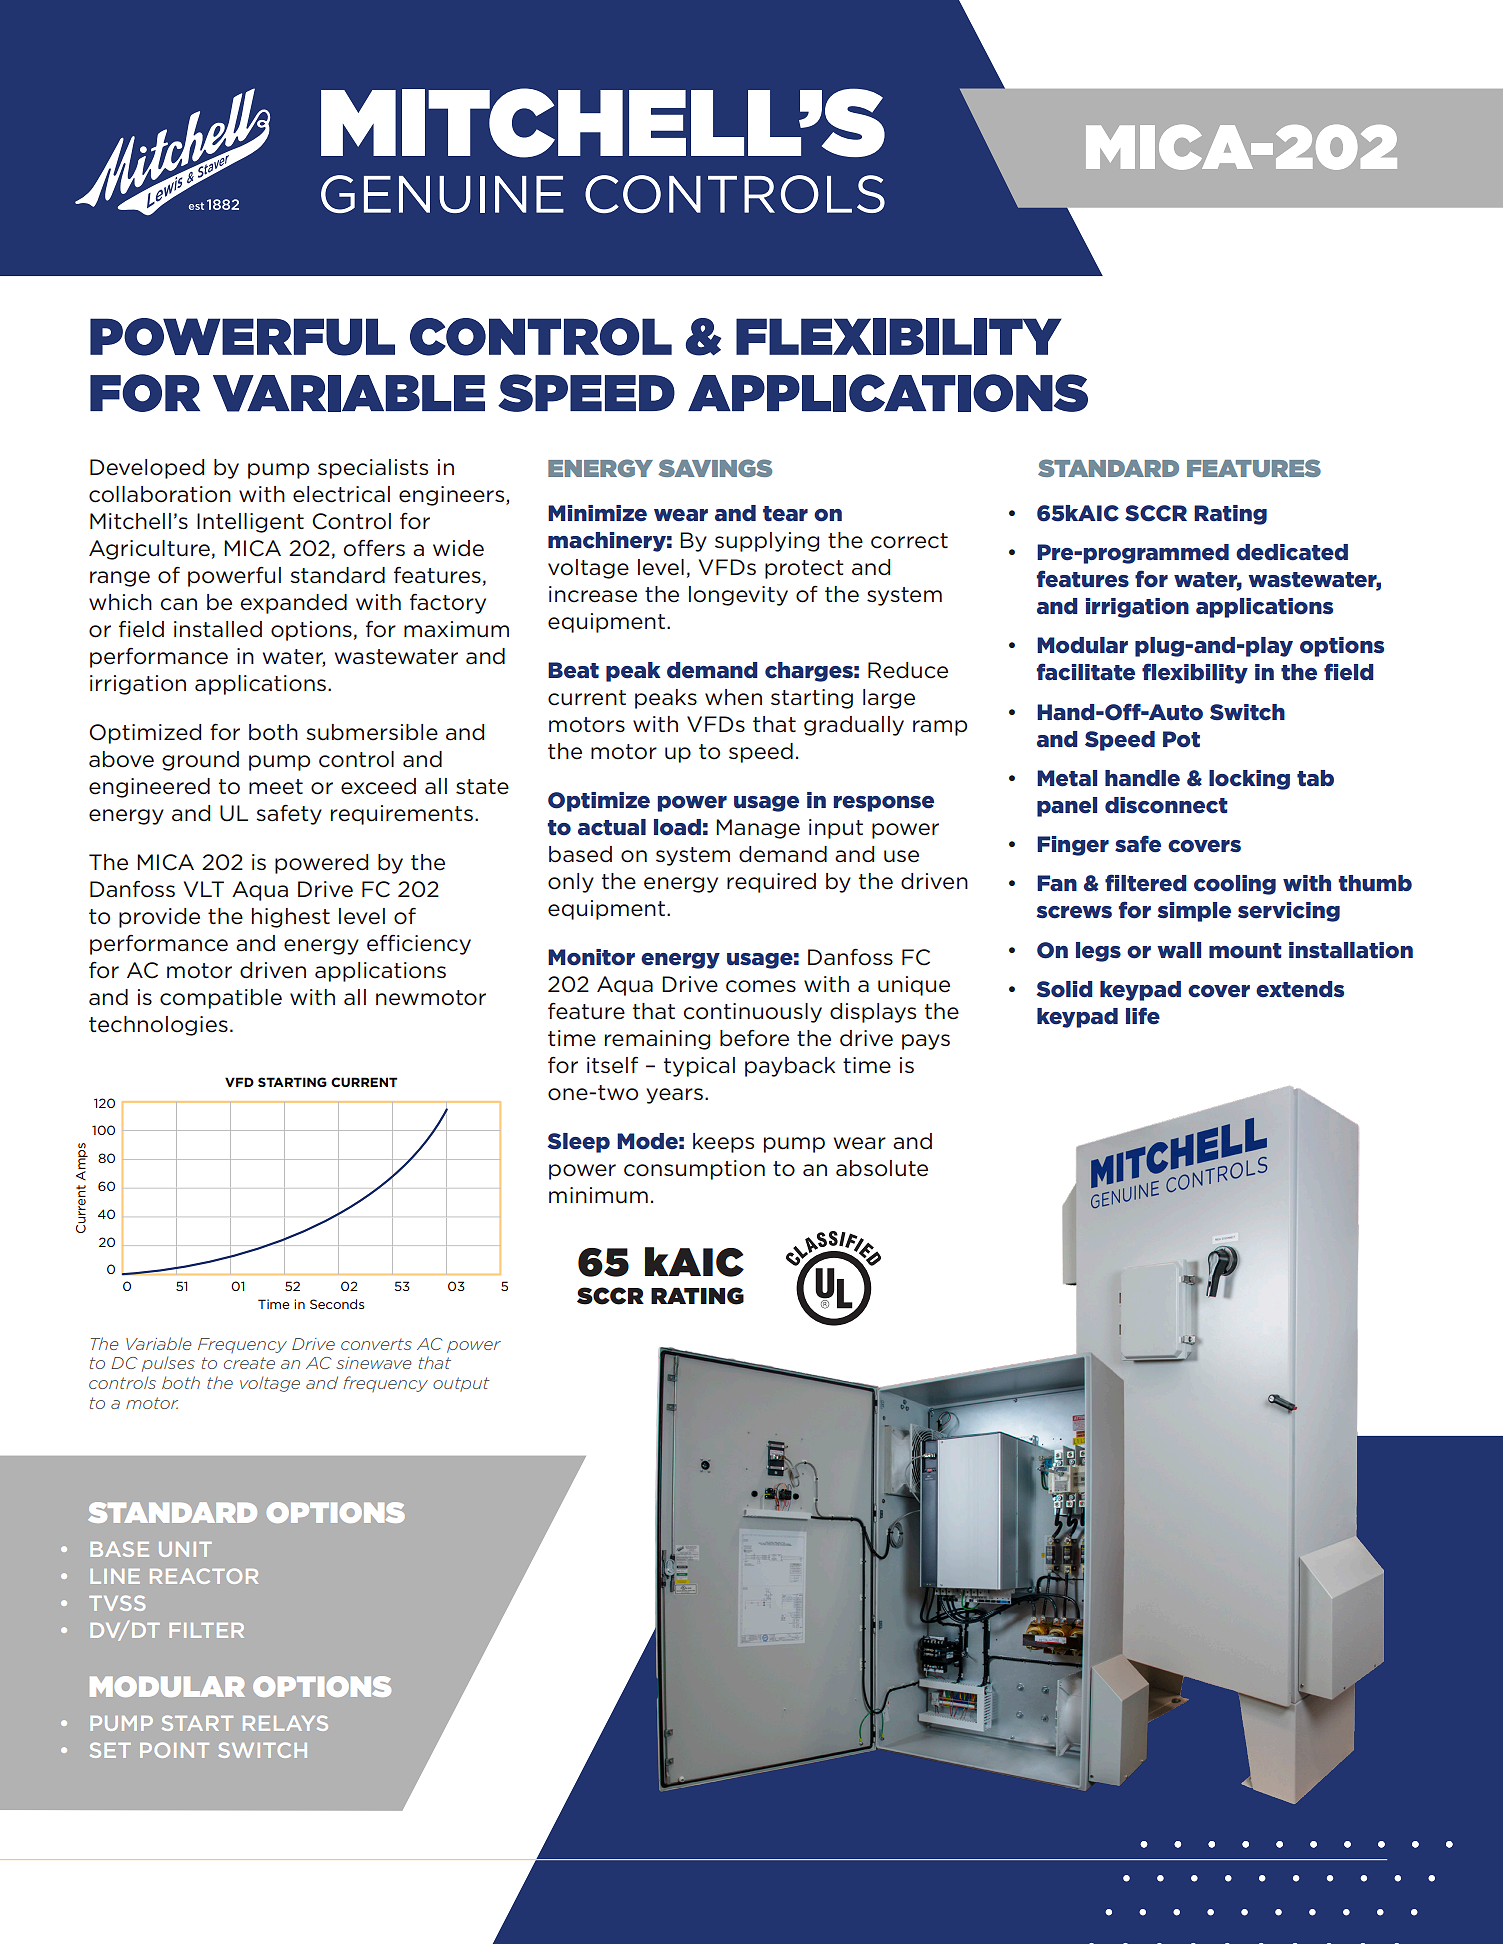  What do you see at coordinates (285, 1723) in the page?
I see `RELAYS` at bounding box center [285, 1723].
